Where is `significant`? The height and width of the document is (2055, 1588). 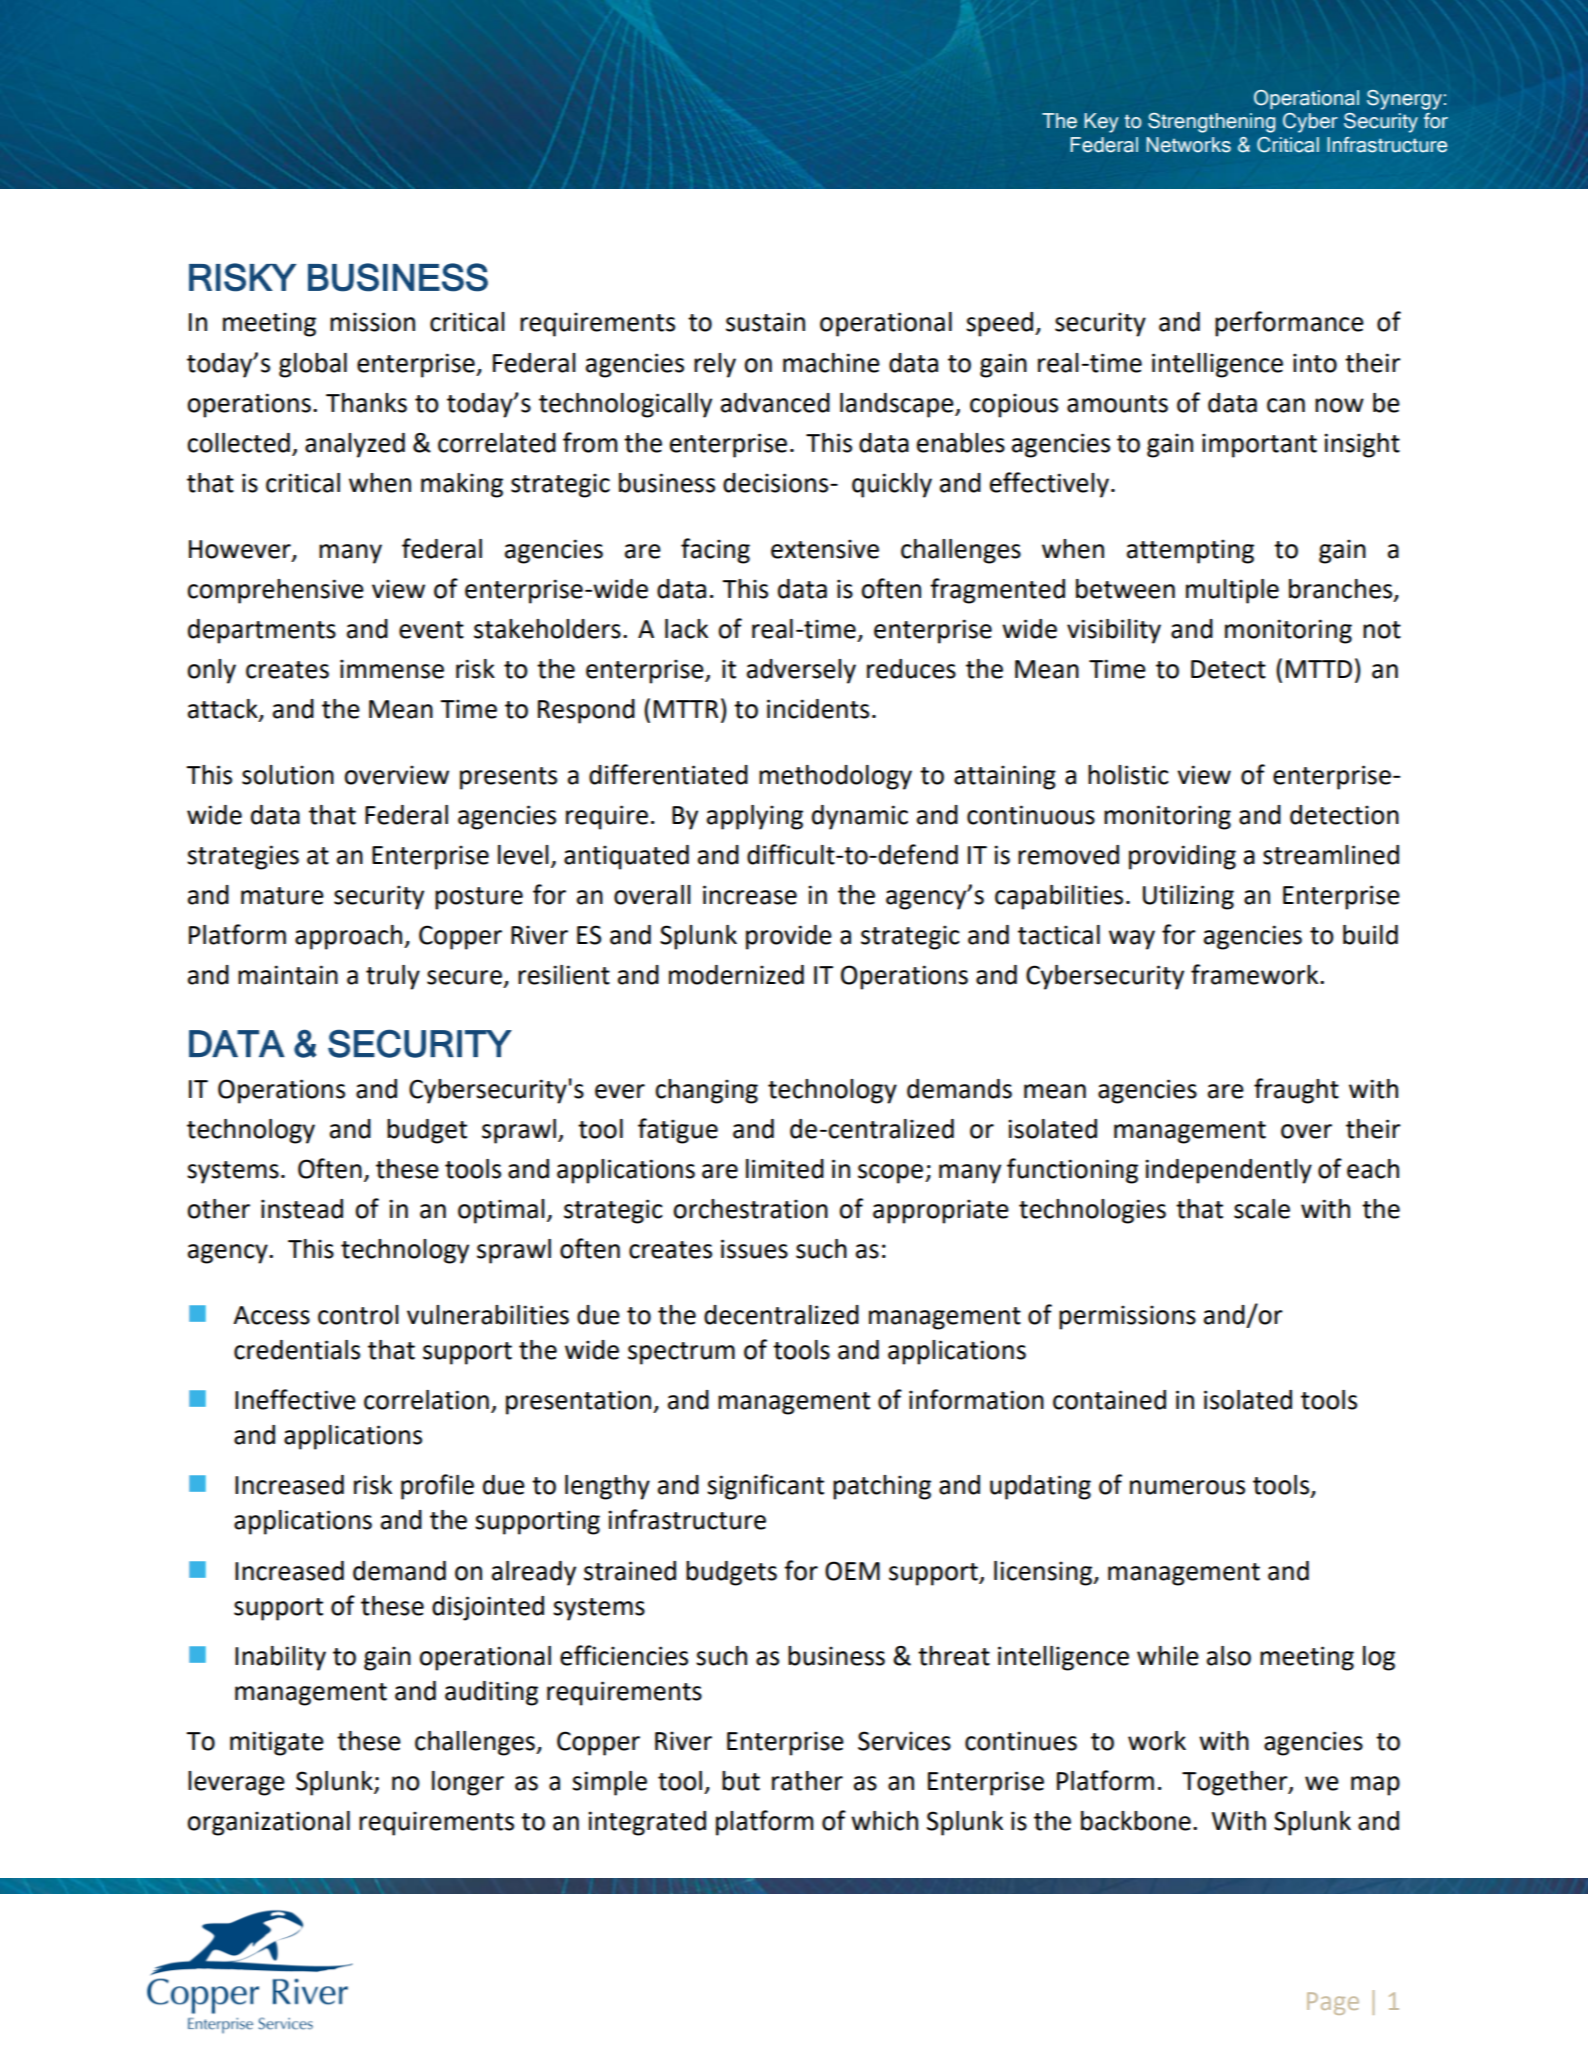
significant is located at coordinates (765, 1487).
